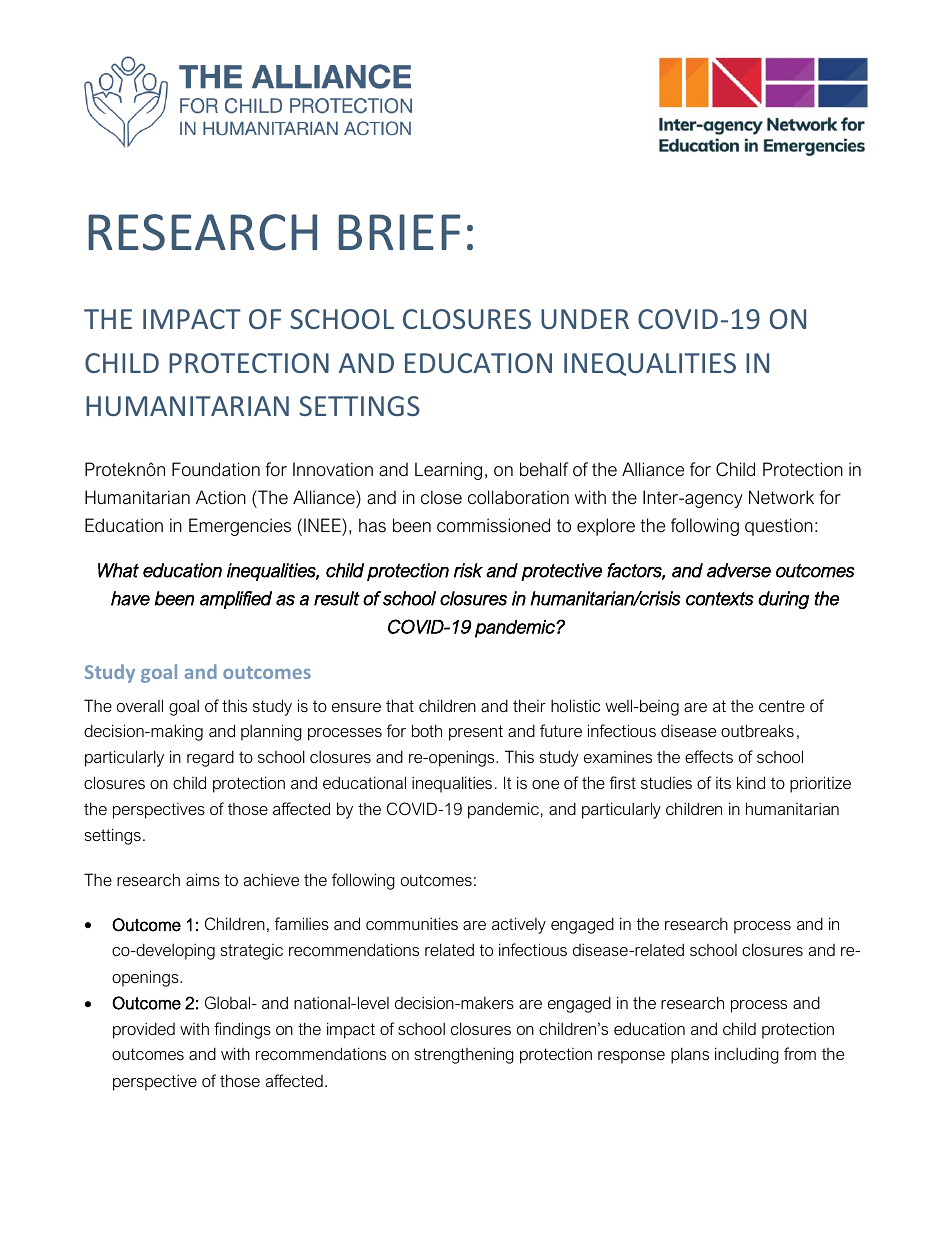  I want to click on behalf, so click(544, 469).
